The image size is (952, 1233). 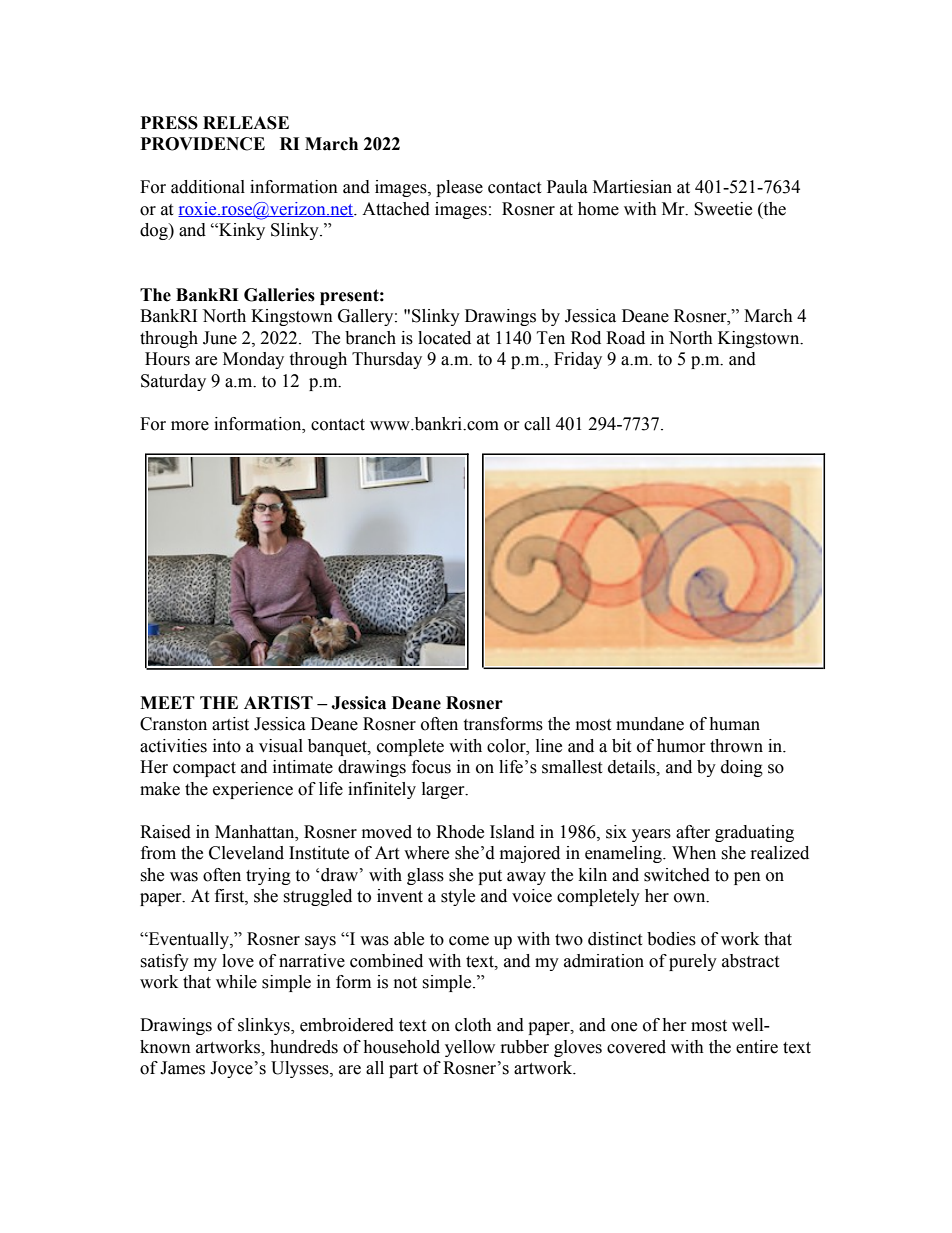 What do you see at coordinates (460, 832) in the image?
I see `Rhode` at bounding box center [460, 832].
